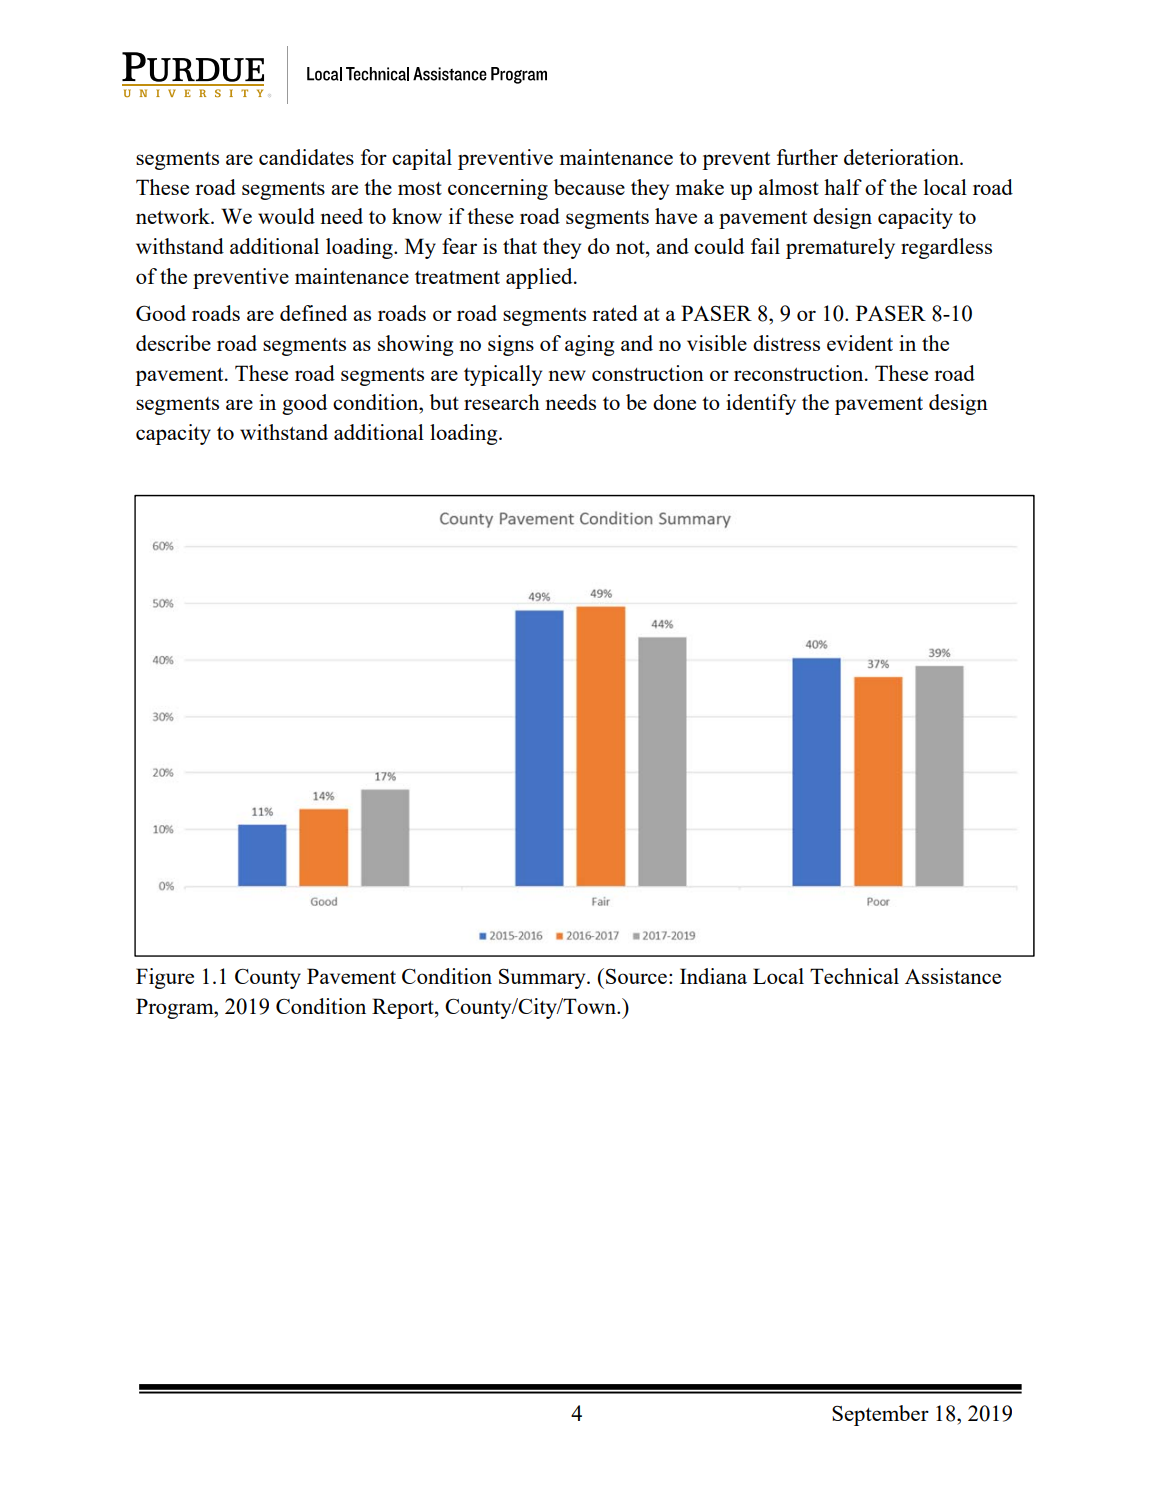 This image has height=1494, width=1154. Describe the element at coordinates (589, 187) in the image. I see `because` at that location.
